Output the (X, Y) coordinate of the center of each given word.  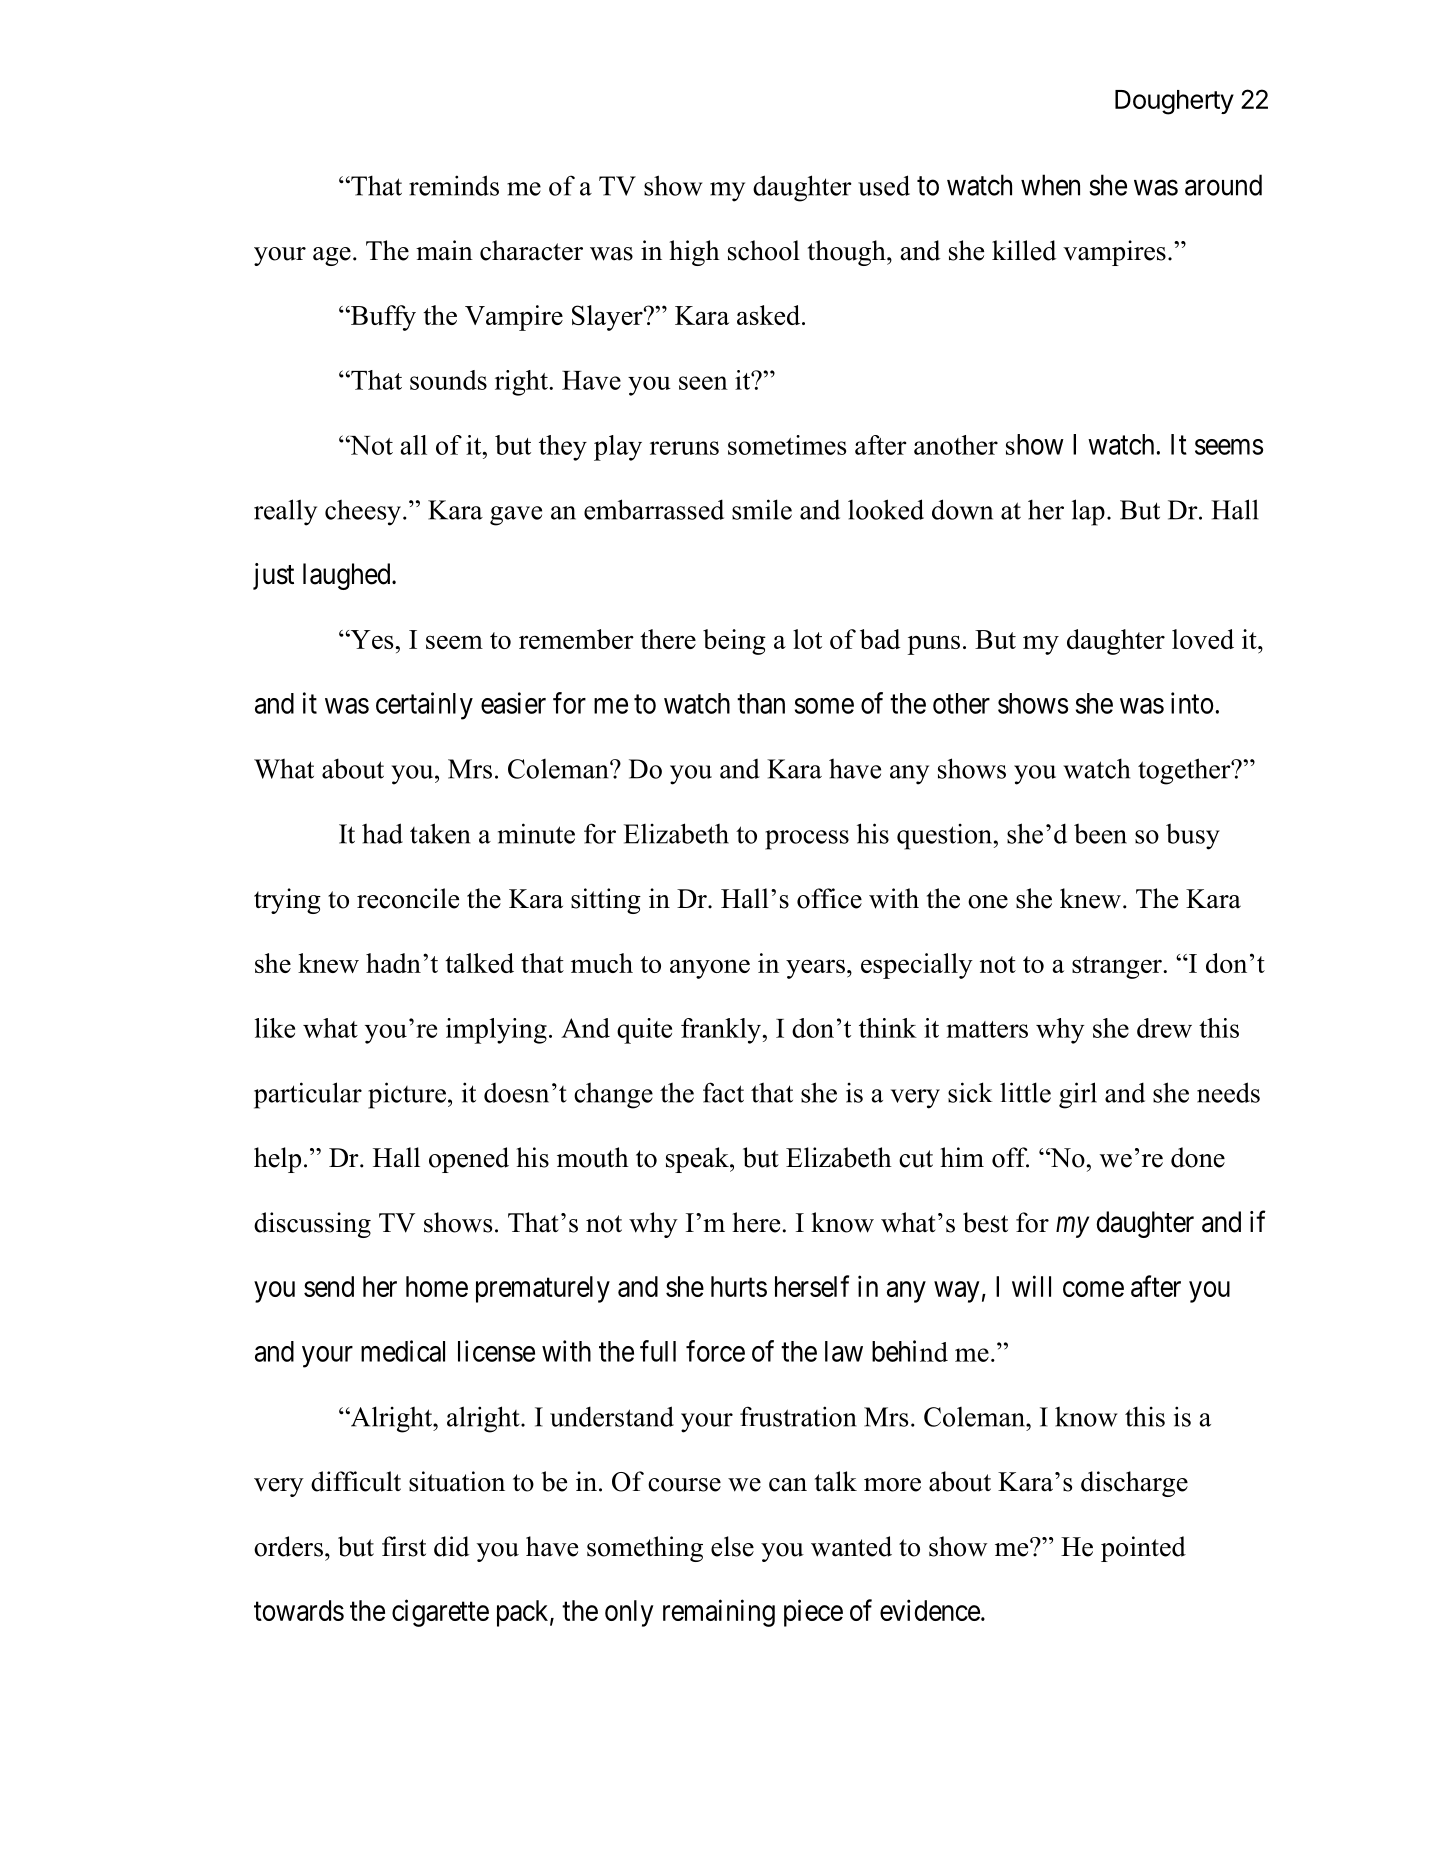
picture (407, 1095)
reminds (454, 185)
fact (723, 1092)
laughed (348, 576)
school (764, 250)
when (1050, 185)
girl (1078, 1095)
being (734, 642)
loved (1203, 639)
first (404, 1546)
